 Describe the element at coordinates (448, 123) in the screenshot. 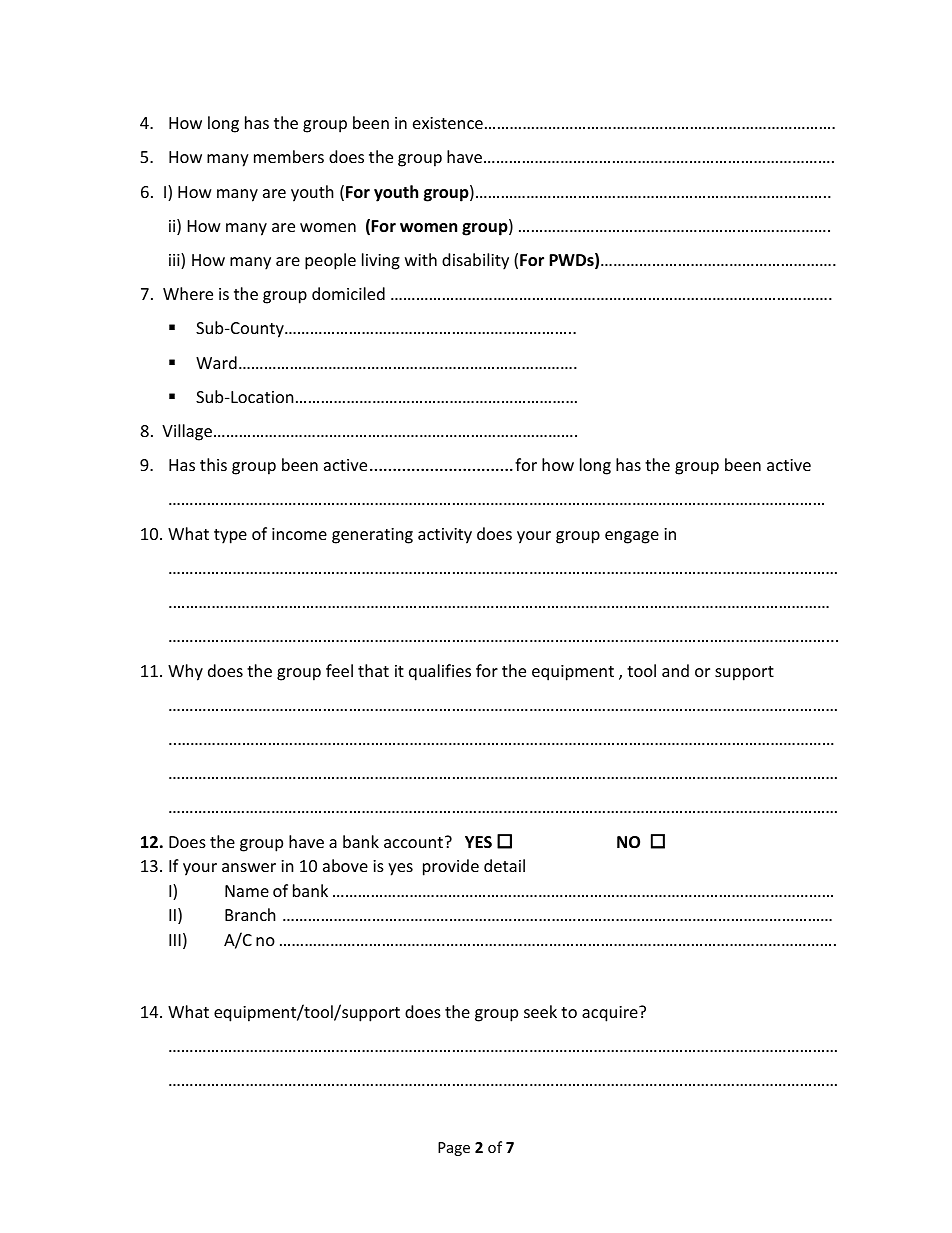

I see `existence` at that location.
